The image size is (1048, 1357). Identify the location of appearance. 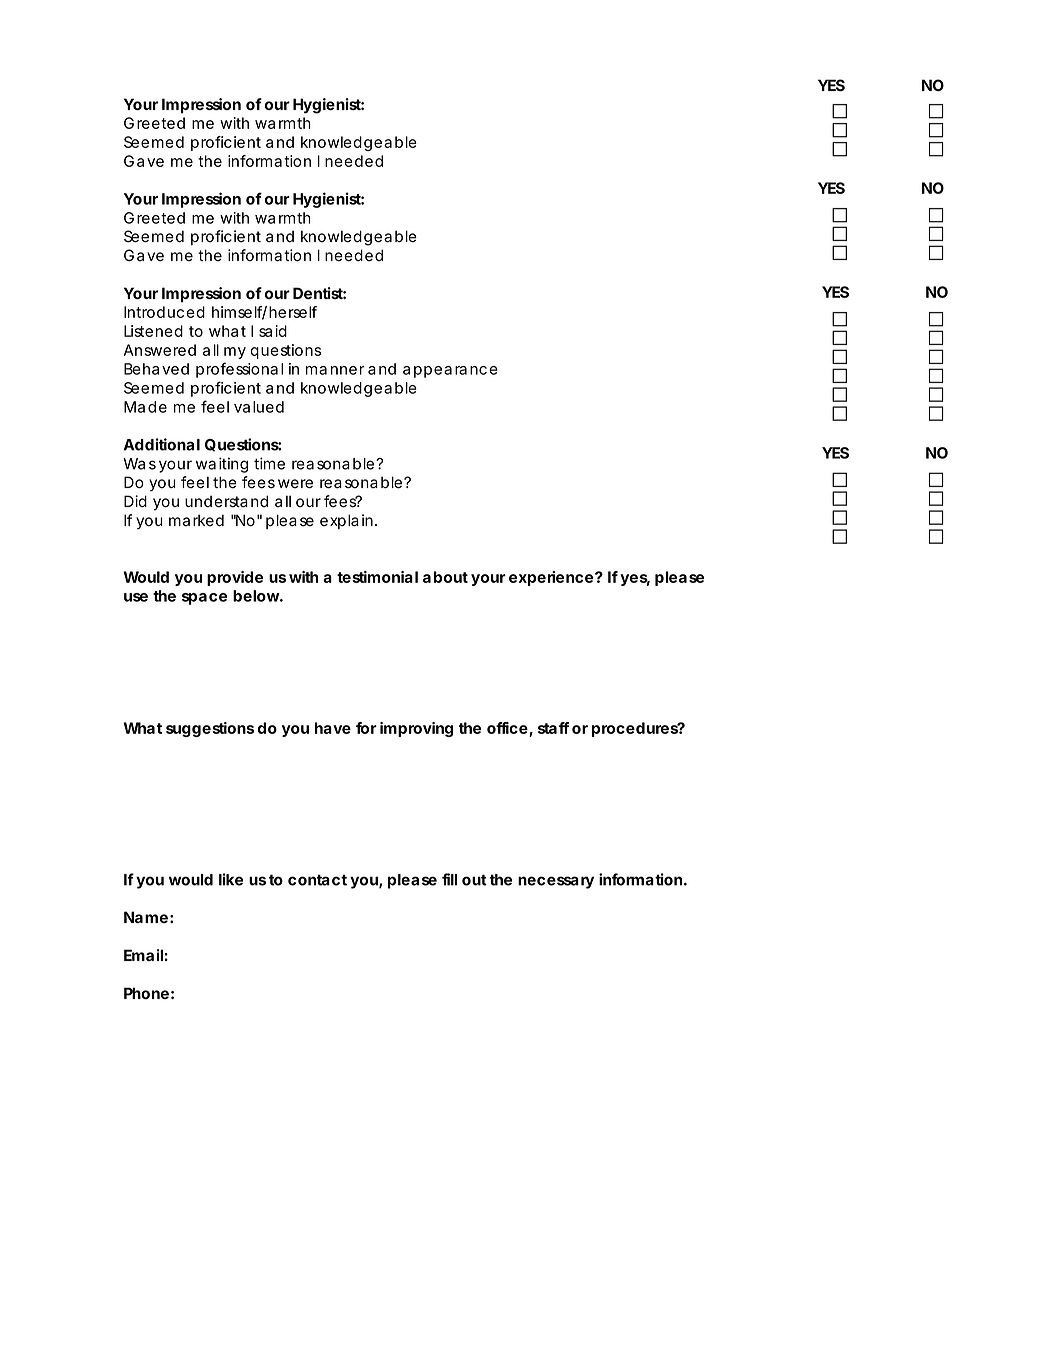
(450, 372).
